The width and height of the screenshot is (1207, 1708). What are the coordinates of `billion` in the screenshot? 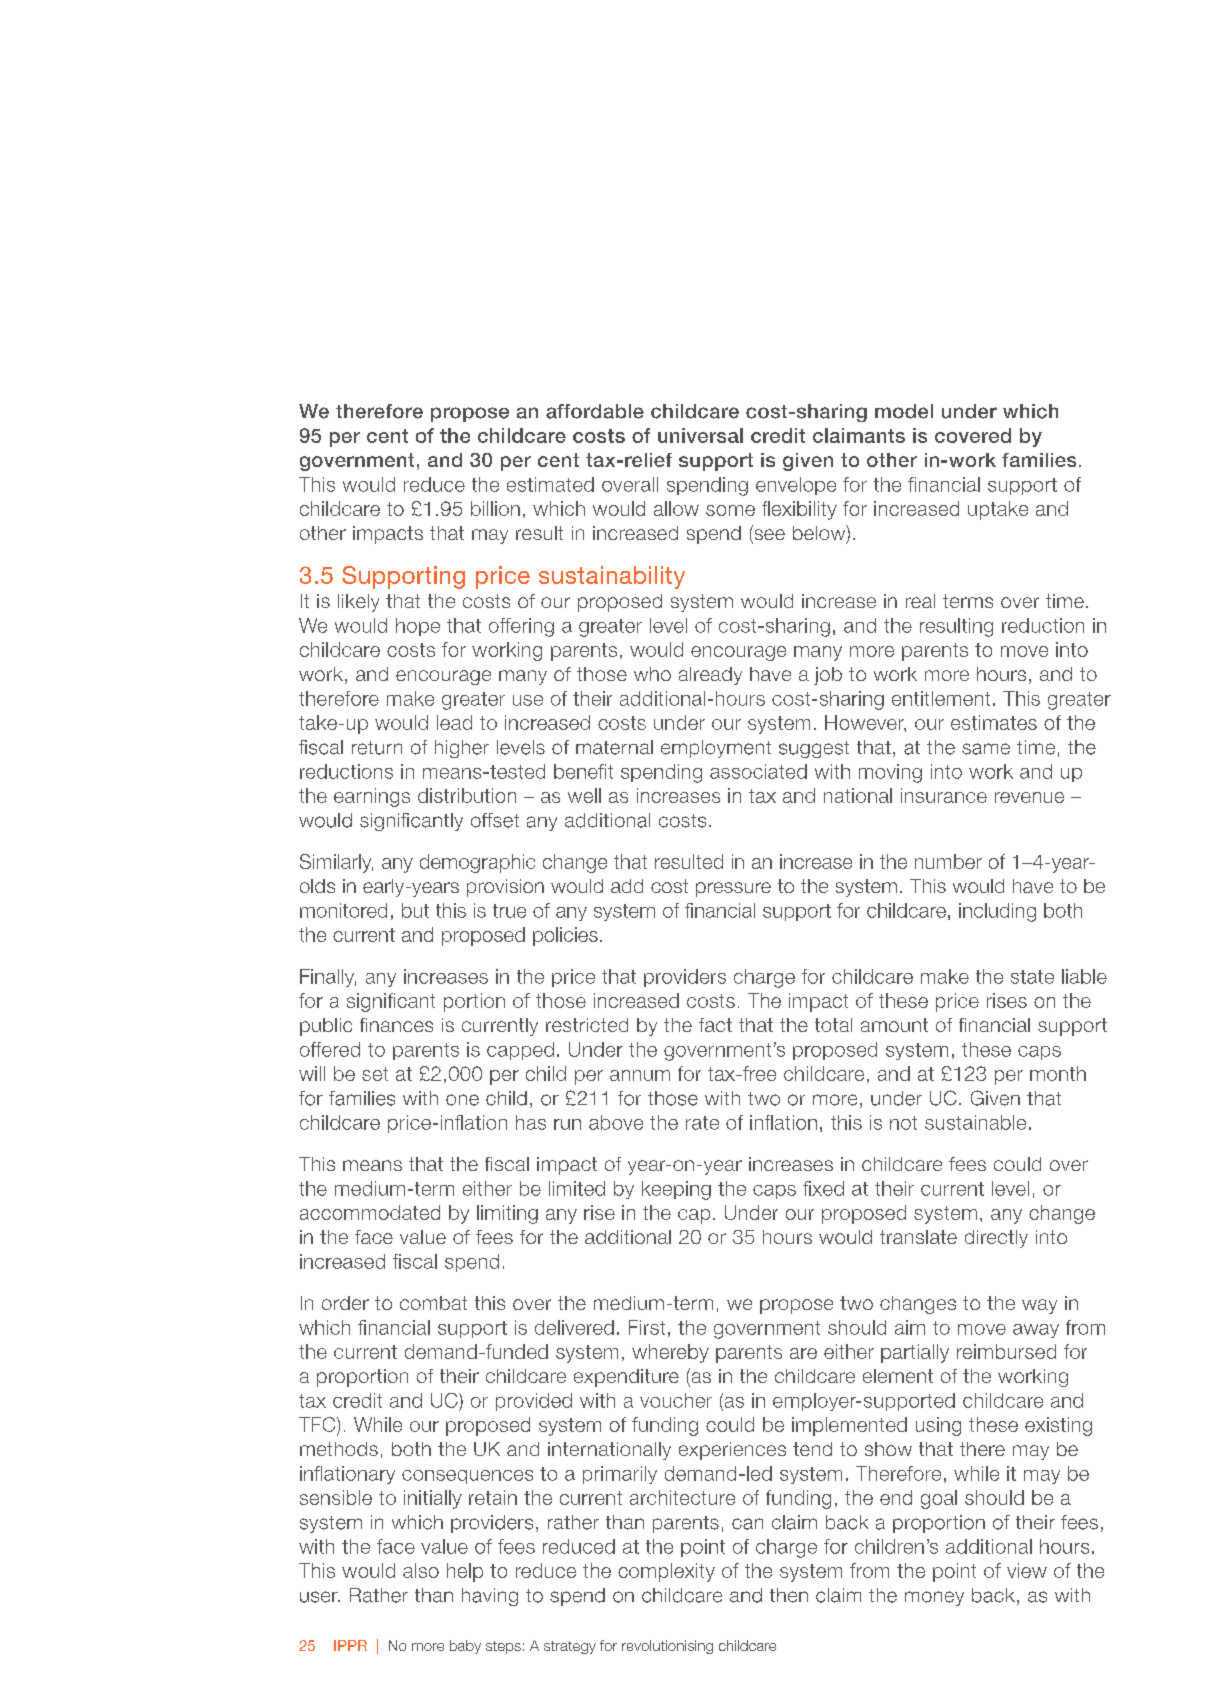 It's located at (495, 508).
